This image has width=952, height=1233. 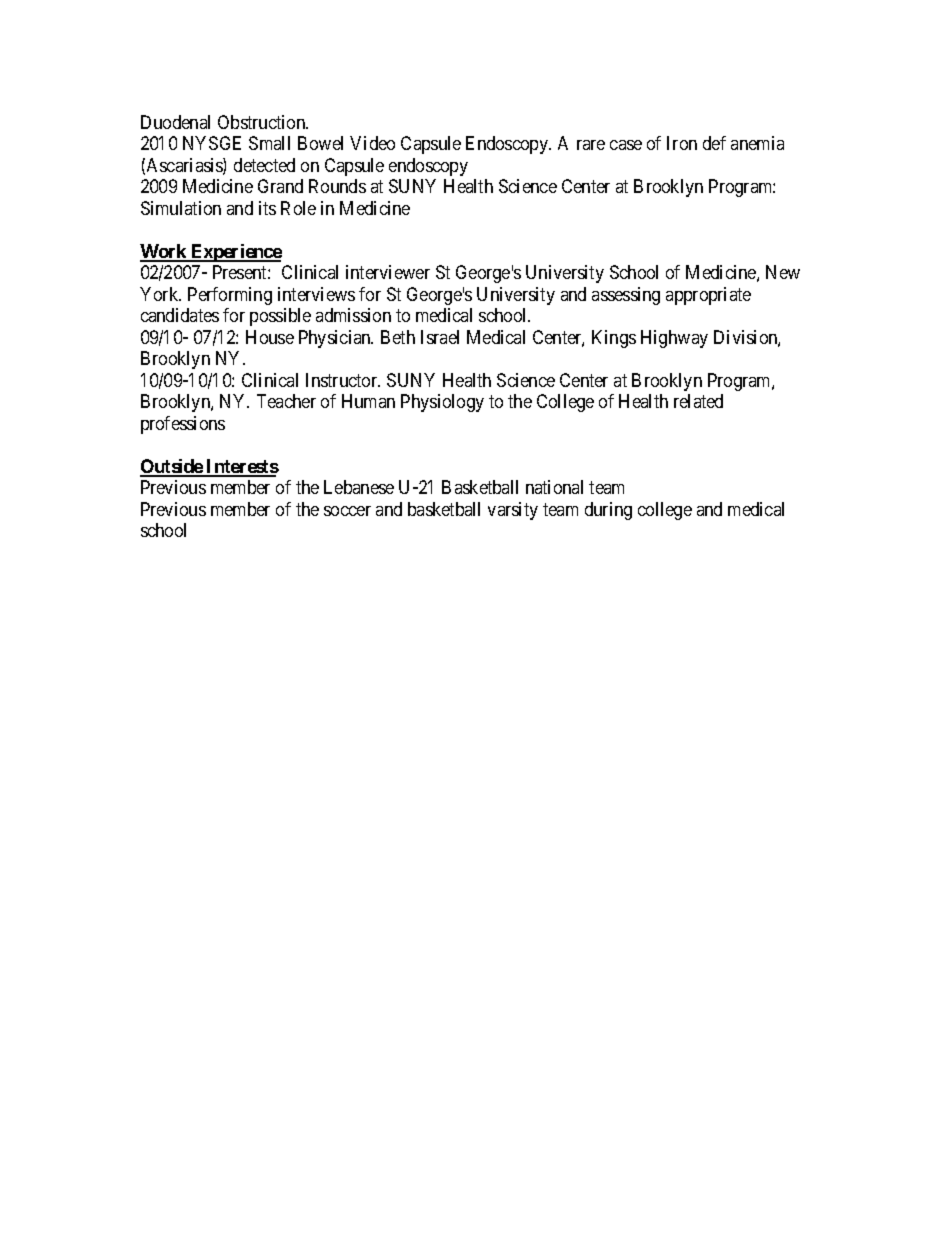 What do you see at coordinates (388, 272) in the image?
I see `interviewer` at bounding box center [388, 272].
